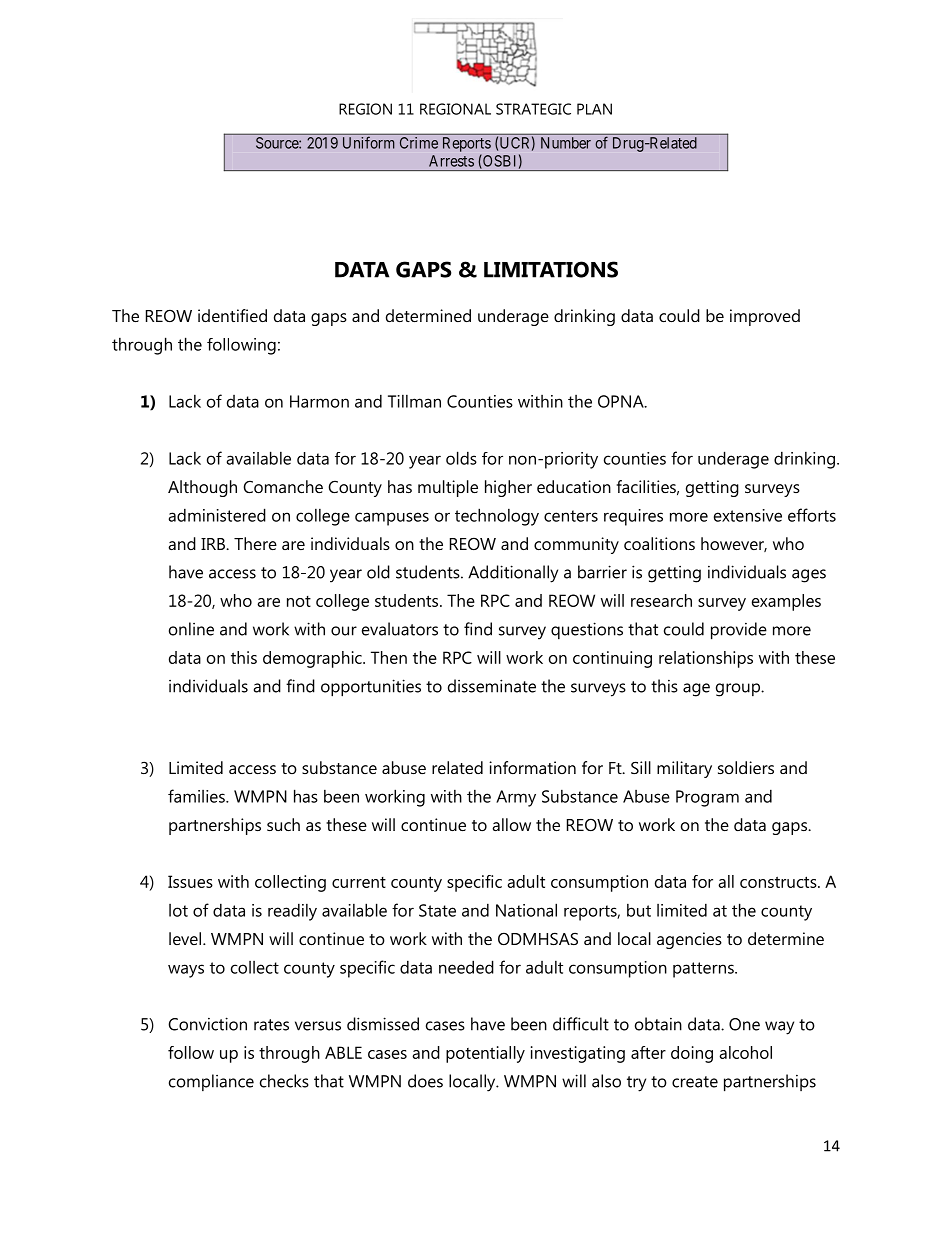 This screenshot has height=1233, width=952. I want to click on relationships, so click(706, 659).
